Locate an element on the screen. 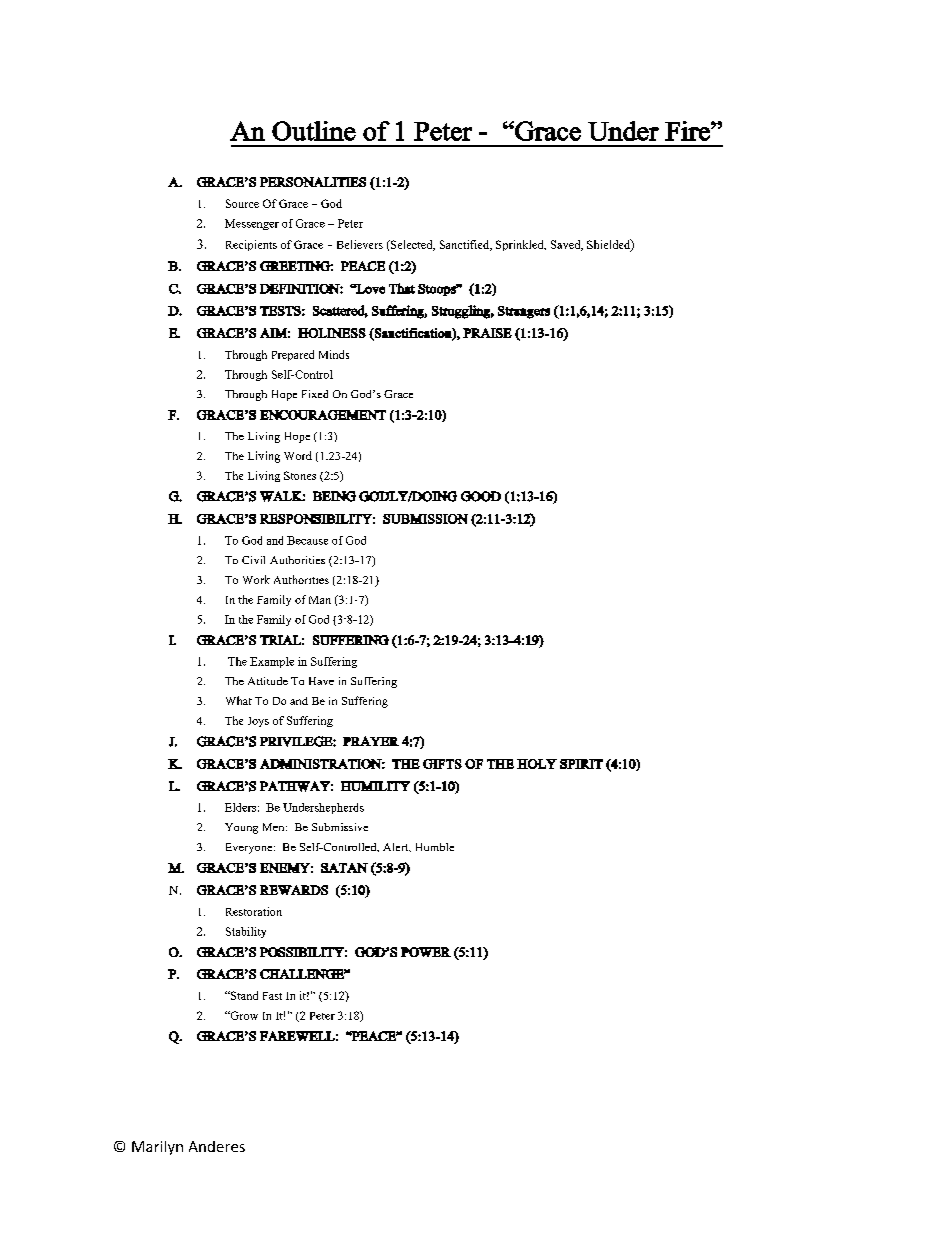  SATAN is located at coordinates (344, 868).
